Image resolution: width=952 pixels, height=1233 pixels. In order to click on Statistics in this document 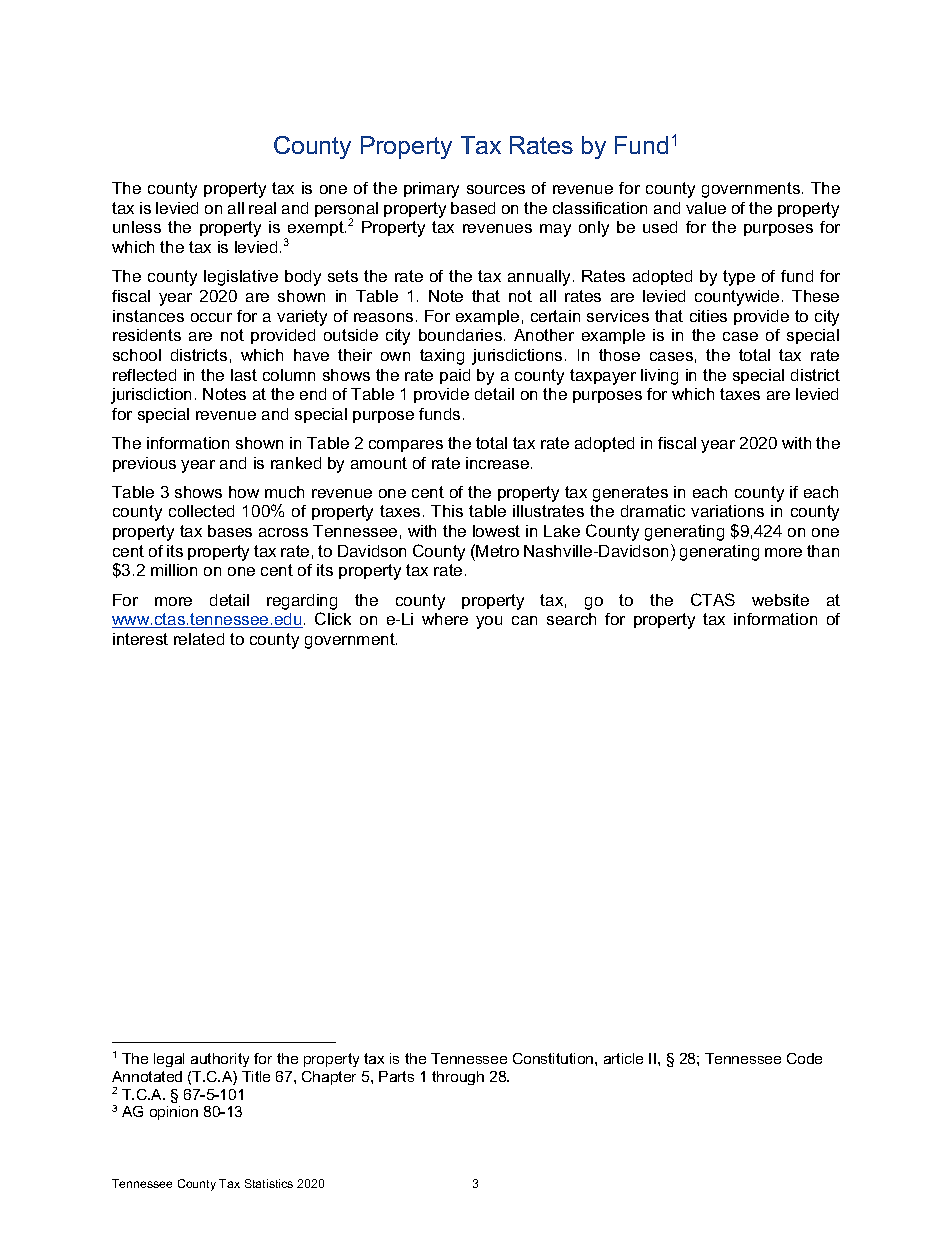, I will do `click(269, 1183)`.
